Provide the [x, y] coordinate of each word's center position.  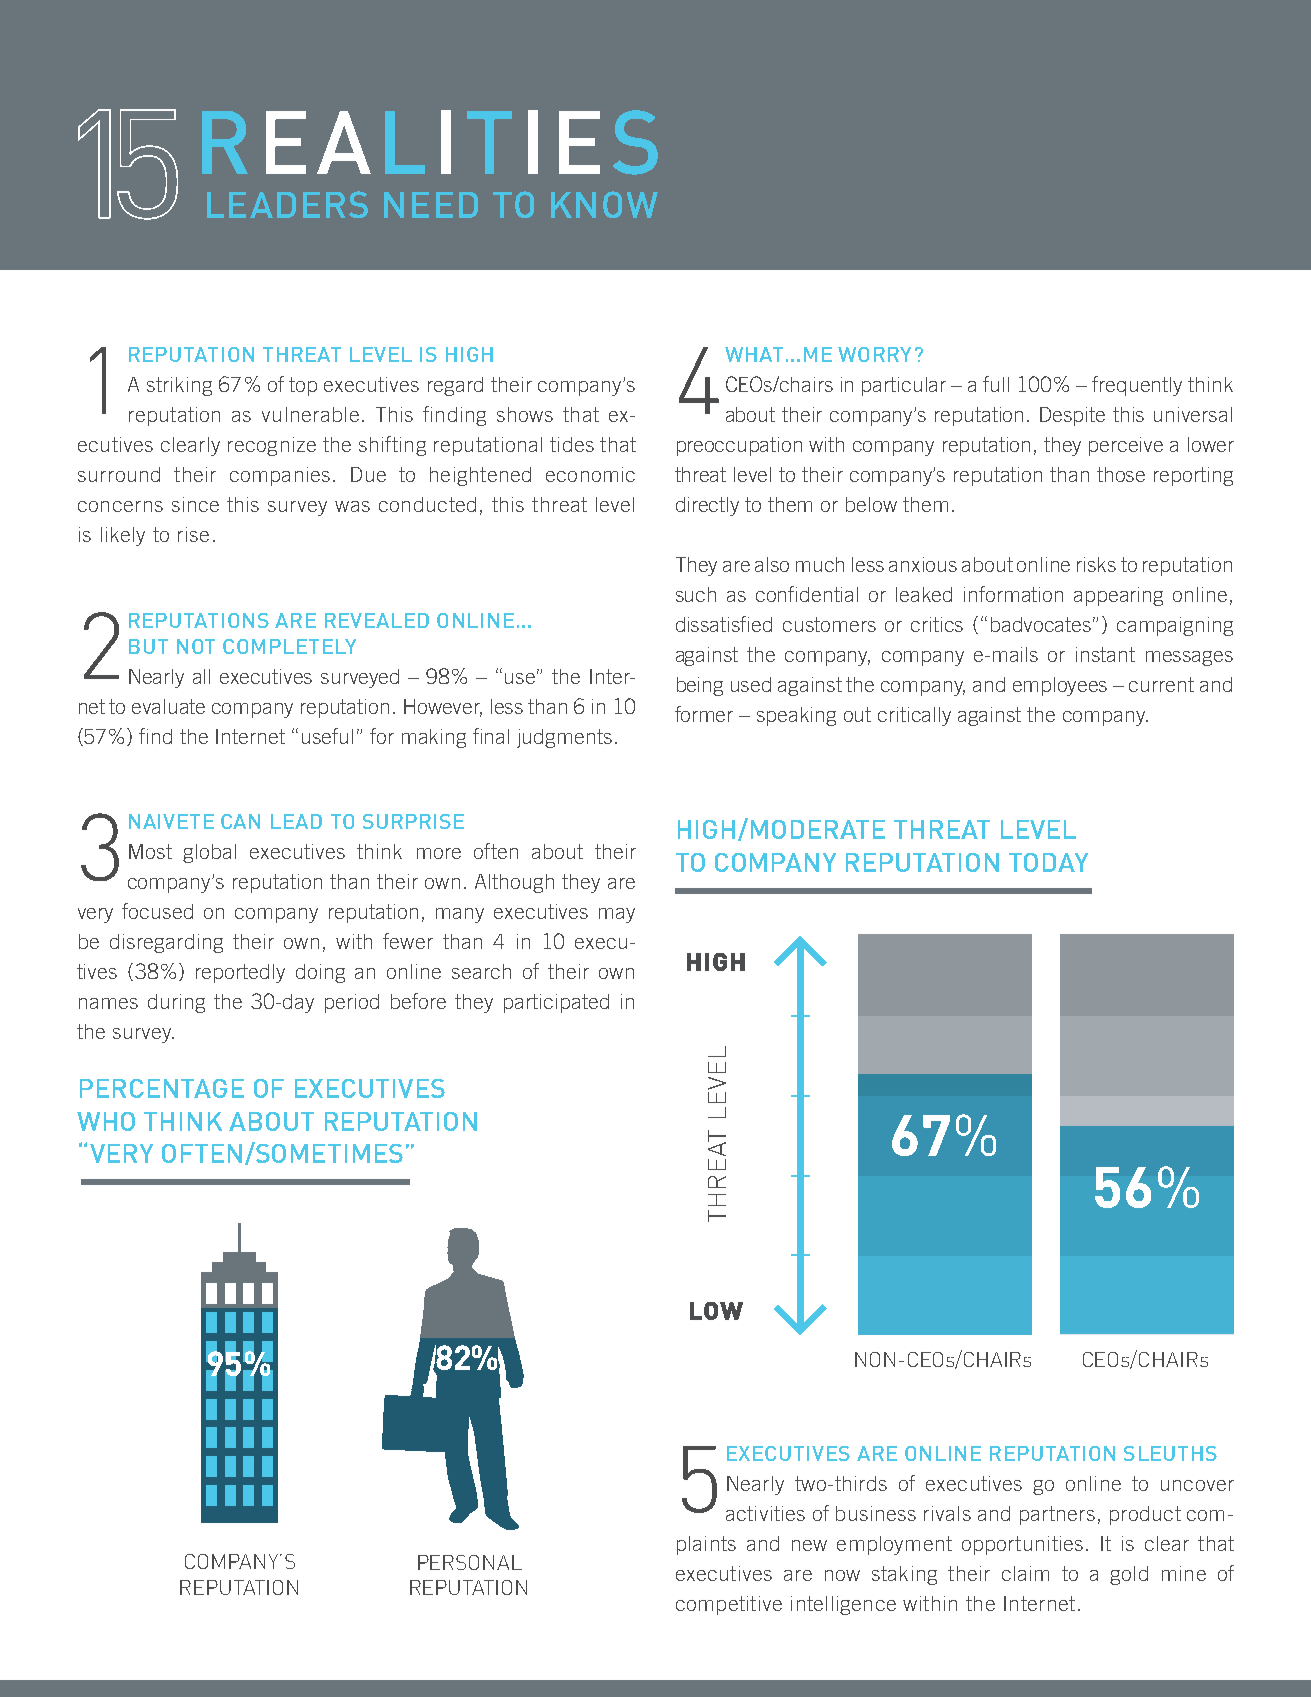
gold [1129, 1575]
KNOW [604, 204]
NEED [431, 205]
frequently [1137, 386]
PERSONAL [470, 1562]
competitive [729, 1605]
